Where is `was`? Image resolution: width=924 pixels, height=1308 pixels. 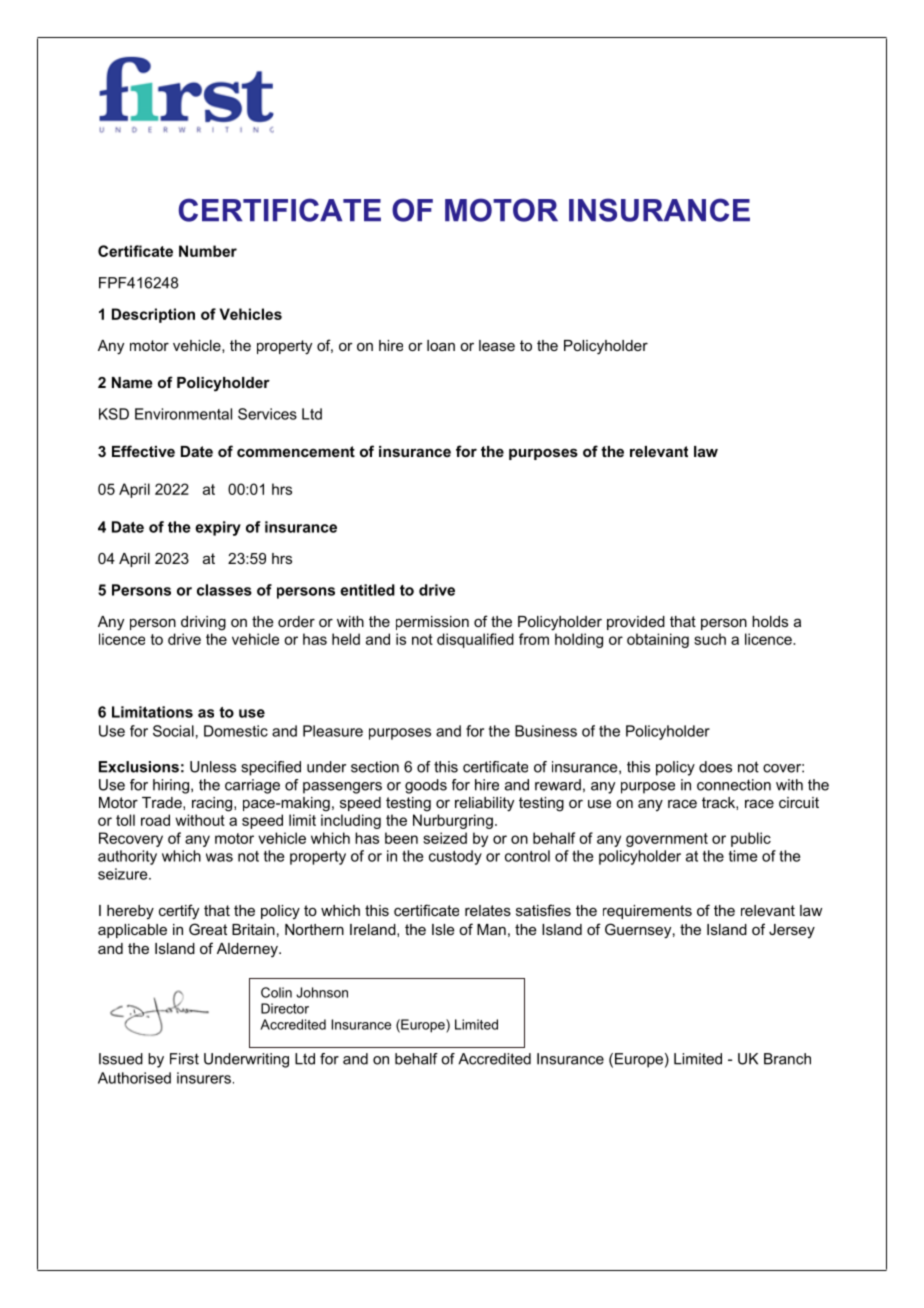
was is located at coordinates (219, 857).
